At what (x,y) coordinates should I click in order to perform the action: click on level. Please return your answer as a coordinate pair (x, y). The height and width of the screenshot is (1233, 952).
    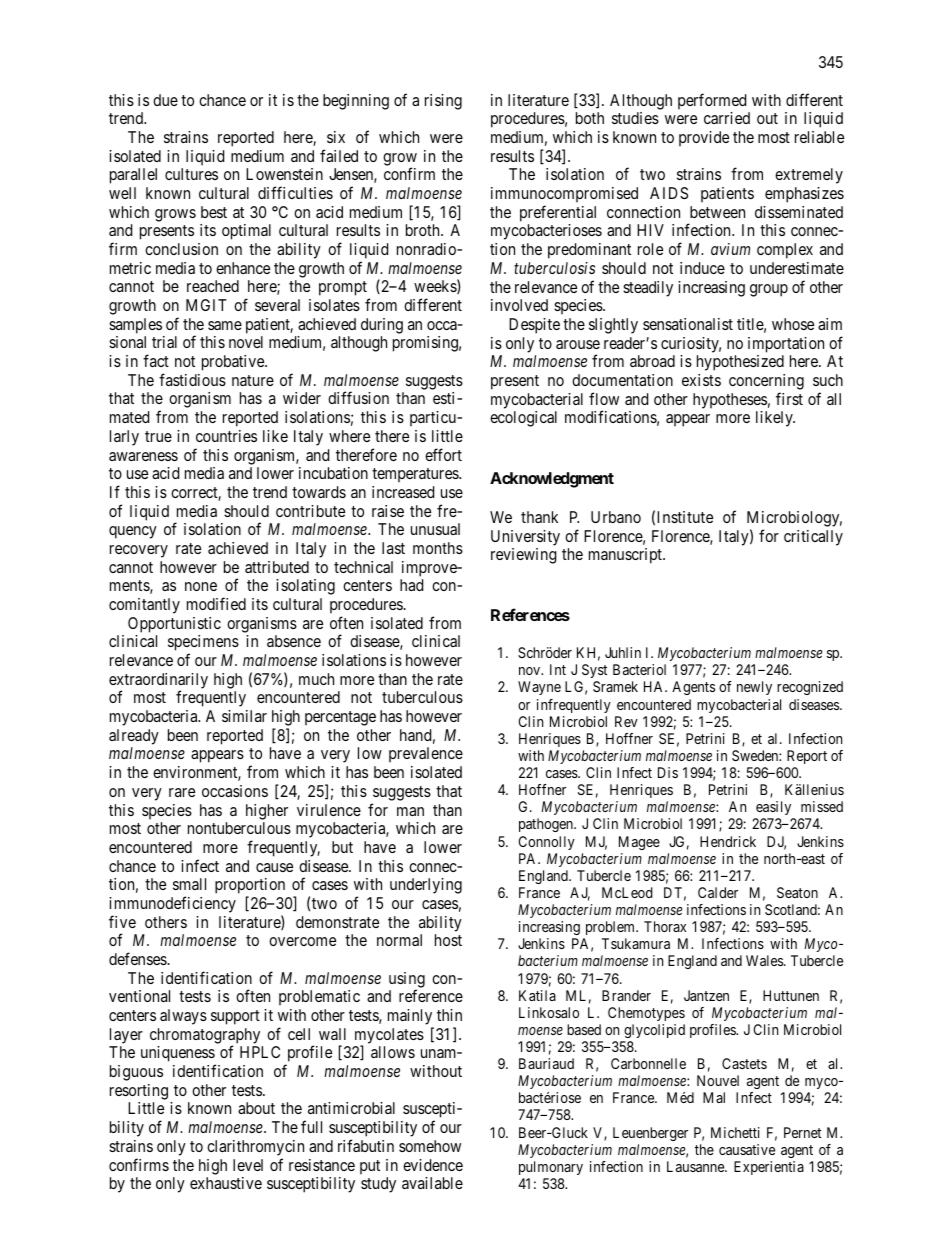
    Looking at the image, I should click on (248, 1165).
